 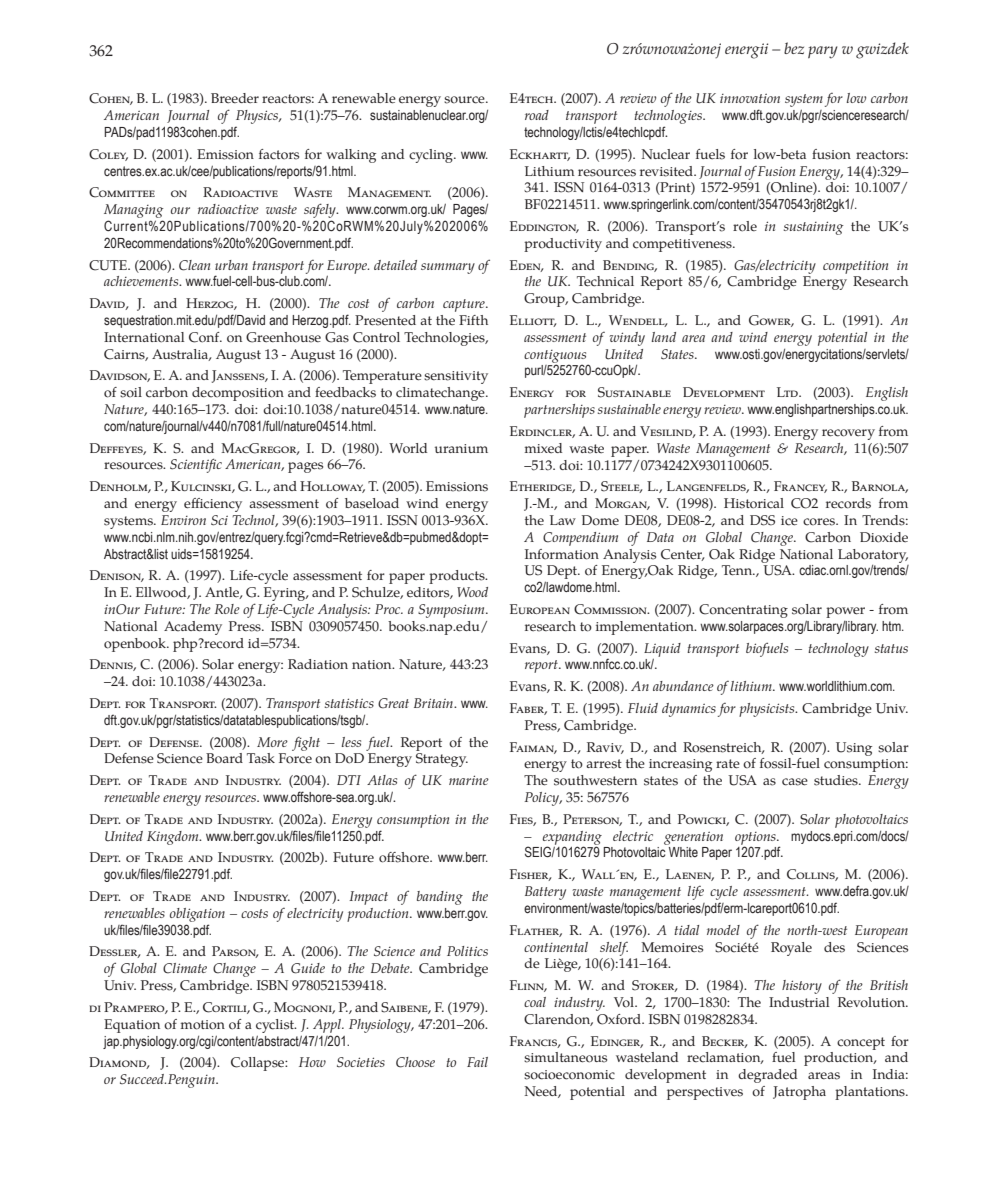 I want to click on sensitivity, so click(x=456, y=377).
